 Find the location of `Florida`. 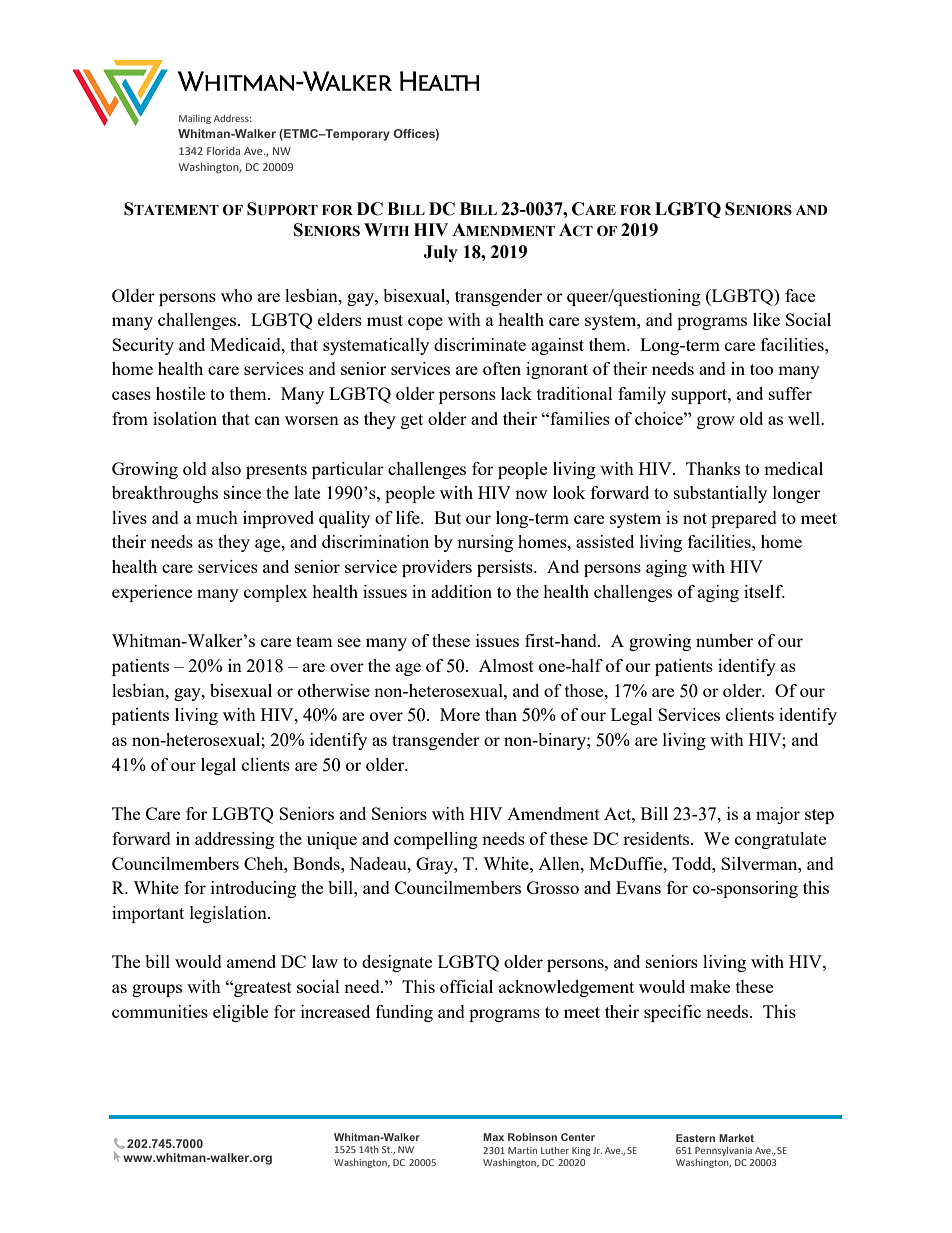

Florida is located at coordinates (223, 151).
